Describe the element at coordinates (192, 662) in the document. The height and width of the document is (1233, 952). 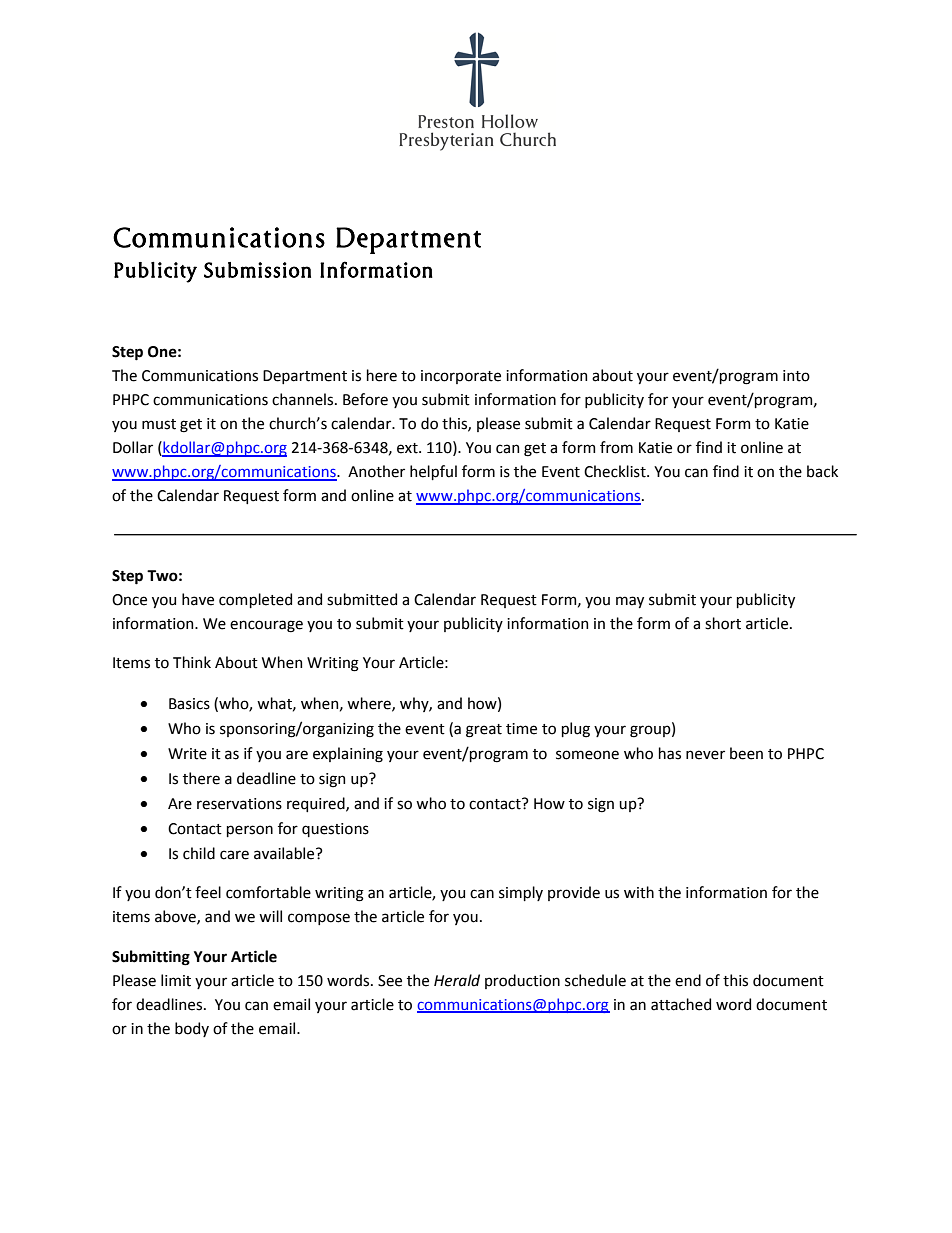
I see `Think` at that location.
